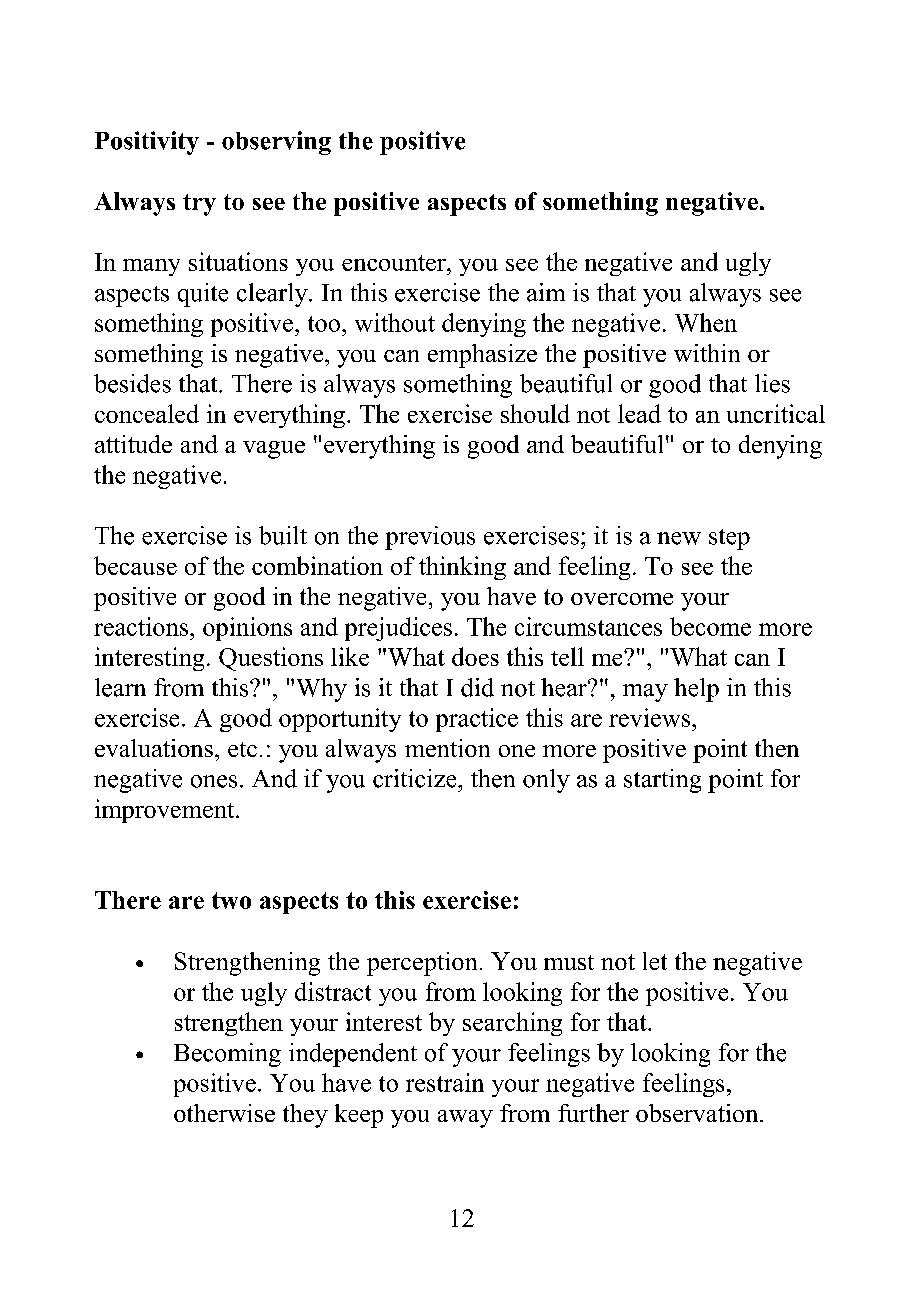 Image resolution: width=924 pixels, height=1310 pixels. I want to click on previous, so click(430, 538).
